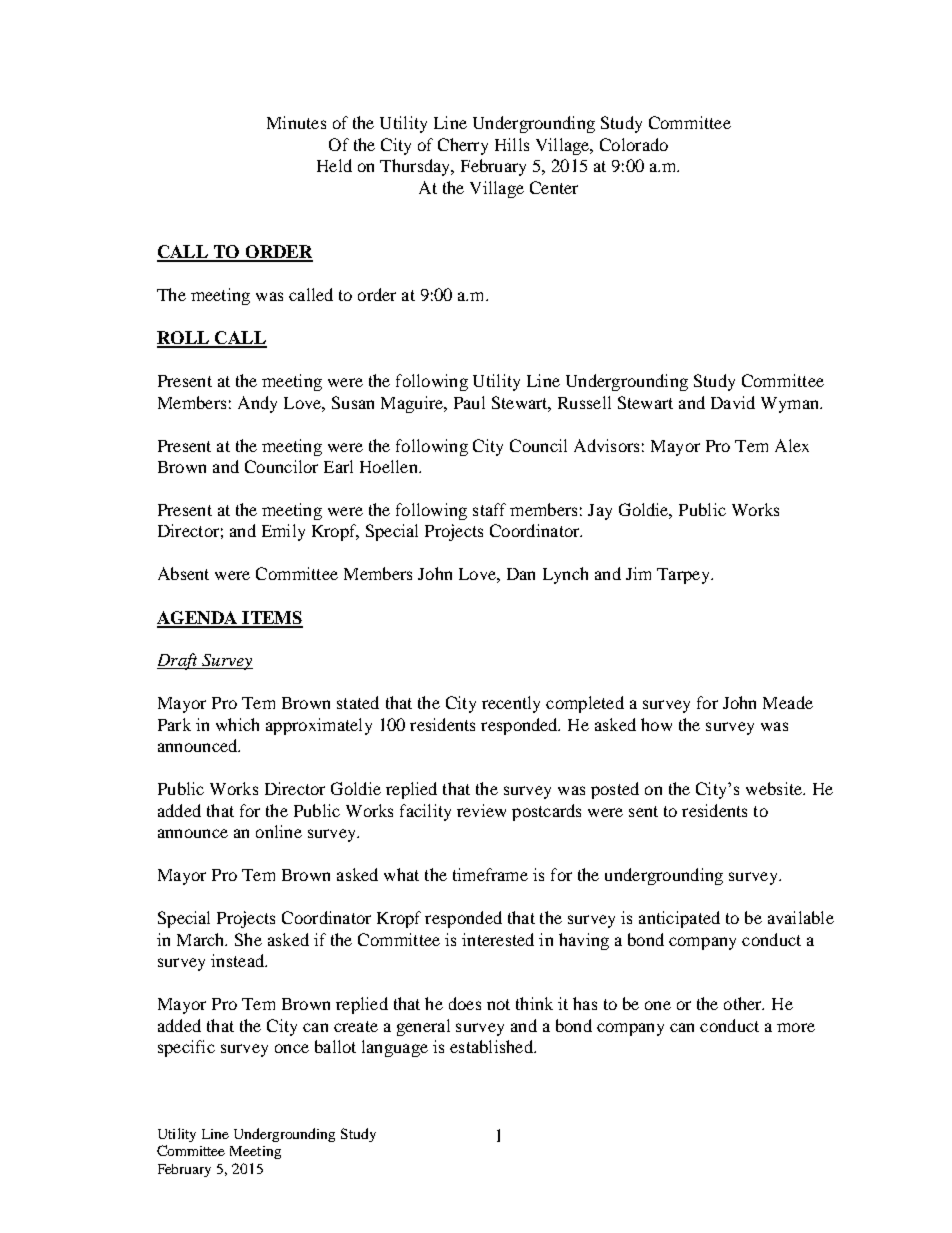 This document has width=952, height=1233. I want to click on not, so click(498, 1004).
